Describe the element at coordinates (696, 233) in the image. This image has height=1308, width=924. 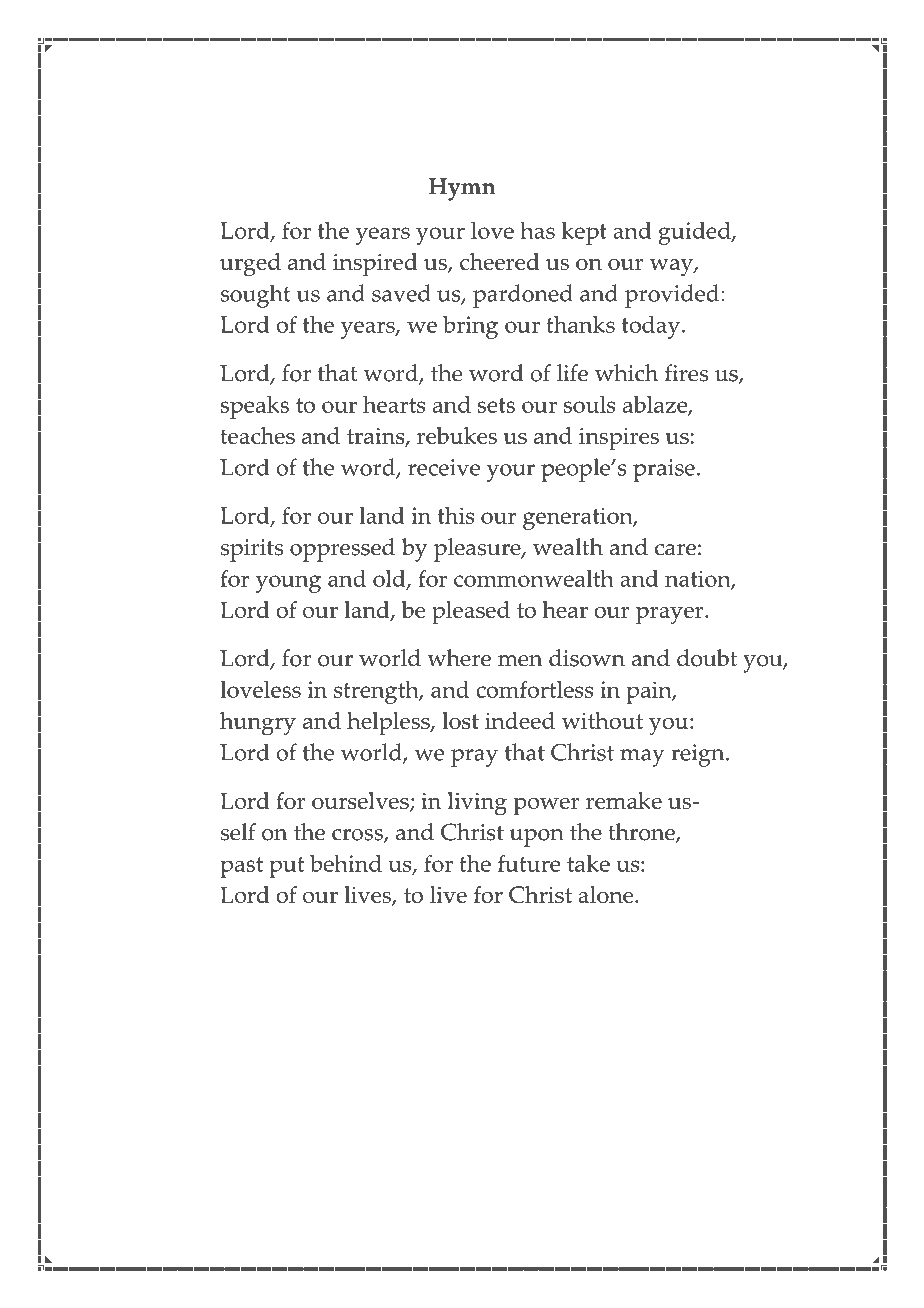
I see `guided` at that location.
